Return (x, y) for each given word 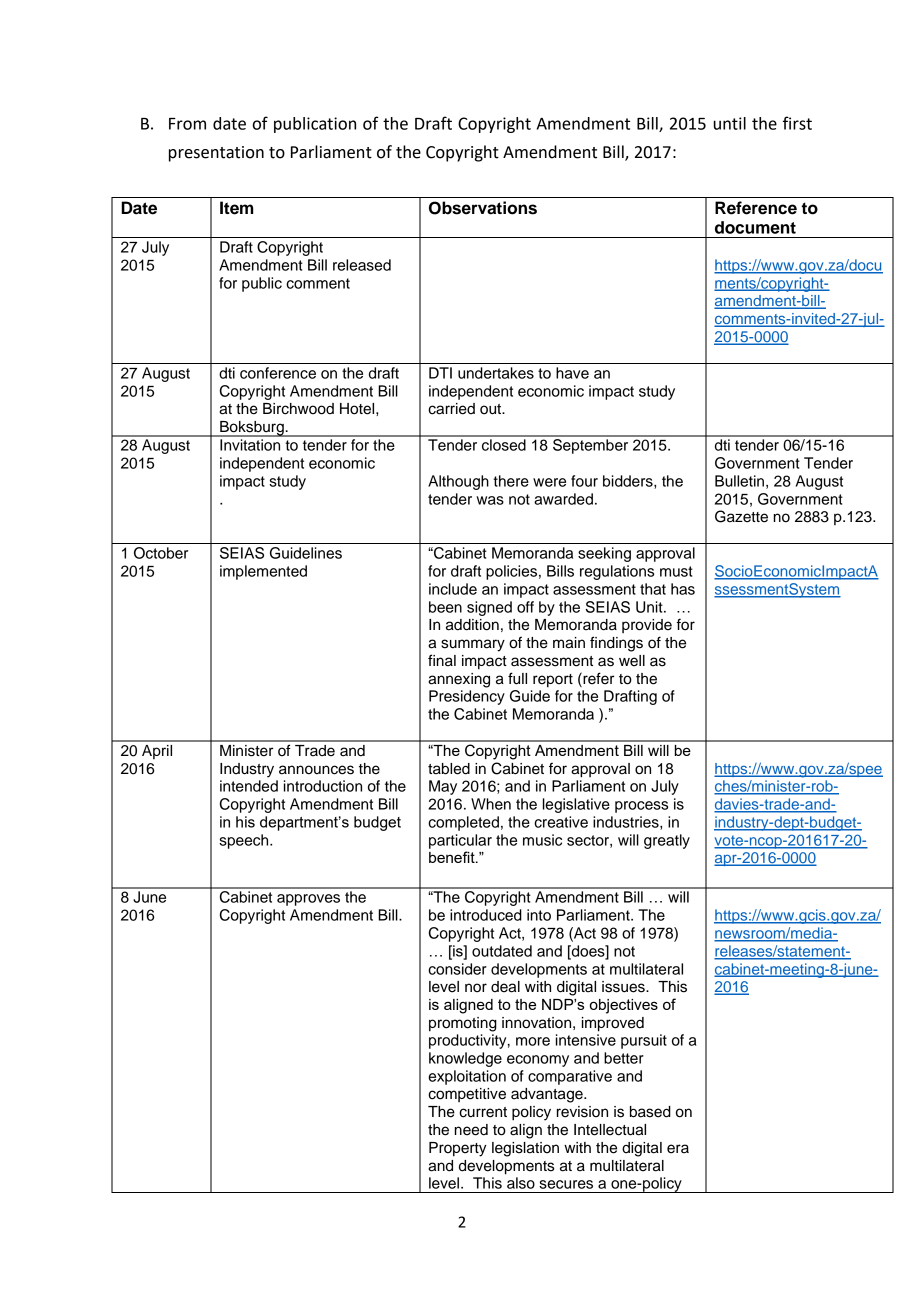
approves (308, 900)
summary (473, 645)
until (730, 123)
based (650, 1112)
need (471, 1130)
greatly (667, 841)
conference (278, 373)
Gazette (741, 516)
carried (451, 409)
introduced (486, 915)
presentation (216, 154)
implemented (263, 572)
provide (647, 626)
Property (458, 1149)
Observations (483, 208)
